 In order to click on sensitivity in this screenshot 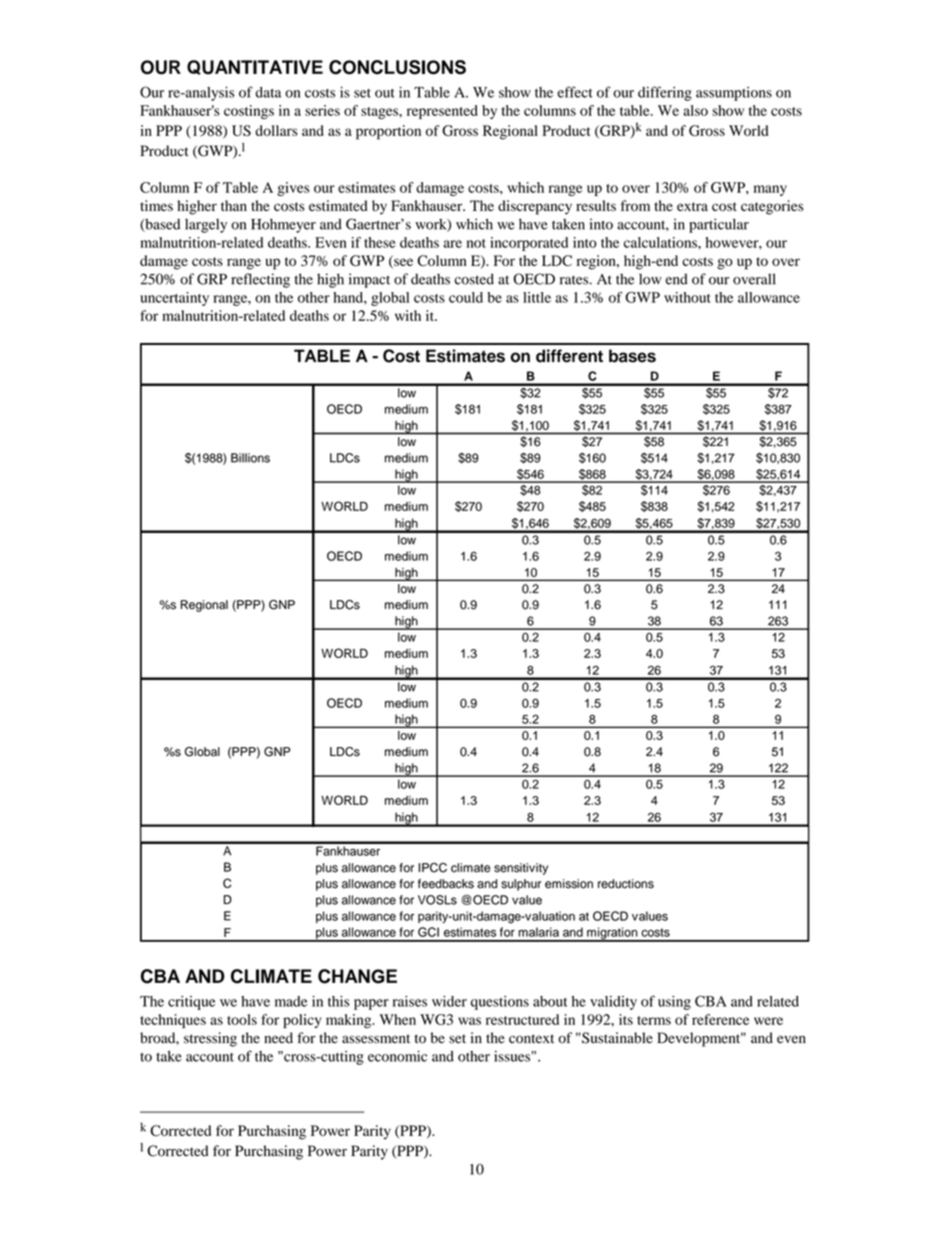, I will do `click(521, 869)`.
